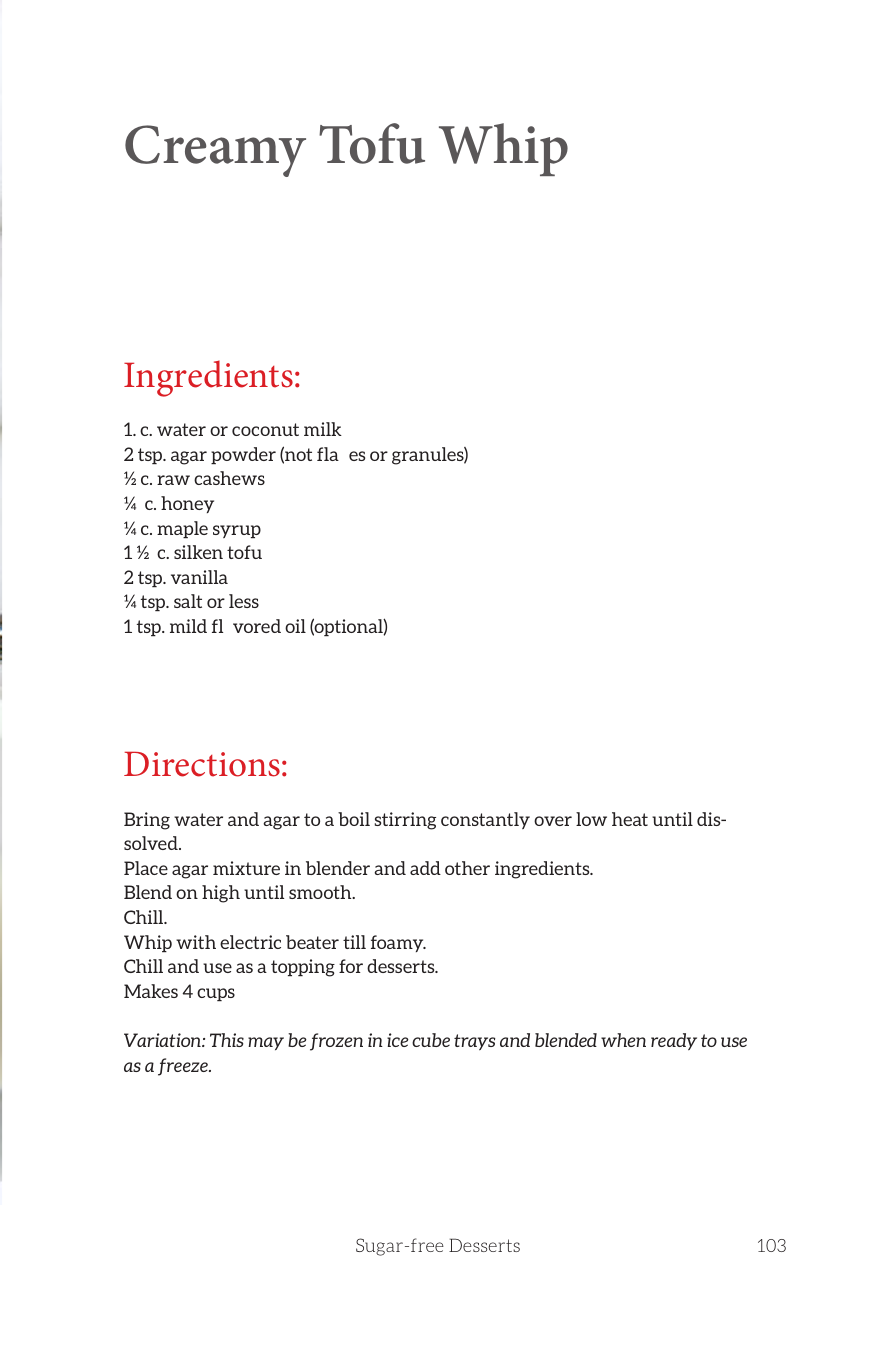 Image resolution: width=896 pixels, height=1354 pixels. Describe the element at coordinates (216, 994) in the page. I see `cups` at that location.
